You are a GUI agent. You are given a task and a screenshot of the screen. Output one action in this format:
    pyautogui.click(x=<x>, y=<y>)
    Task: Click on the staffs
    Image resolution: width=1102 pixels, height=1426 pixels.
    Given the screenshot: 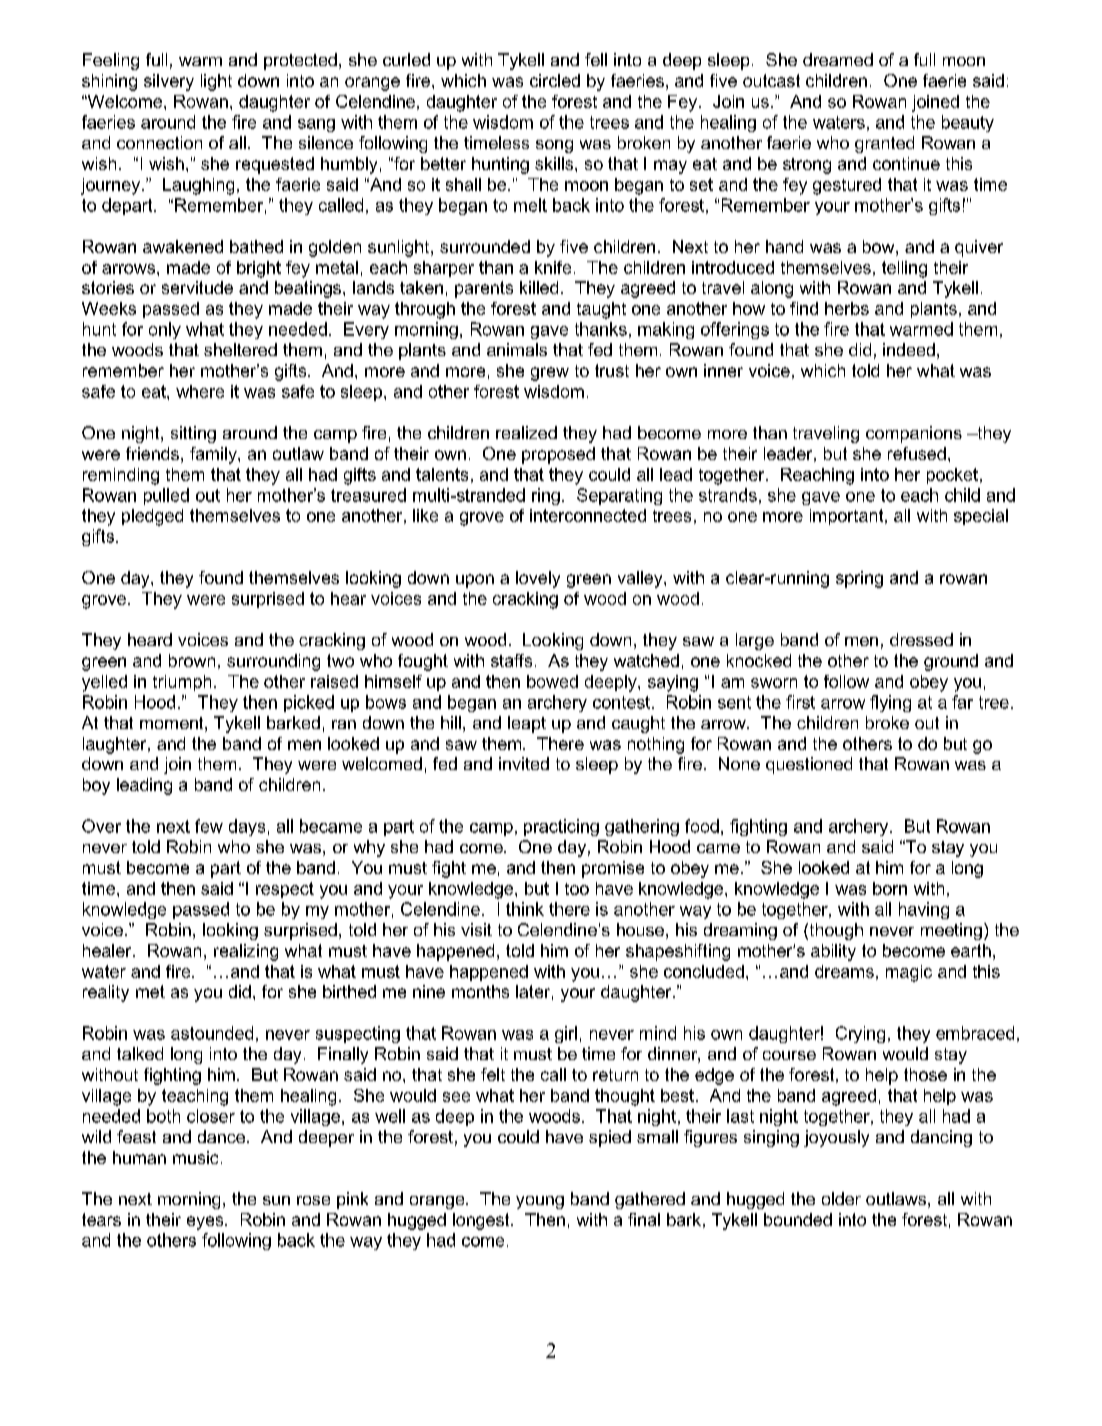 What is the action you would take?
    pyautogui.click(x=511, y=660)
